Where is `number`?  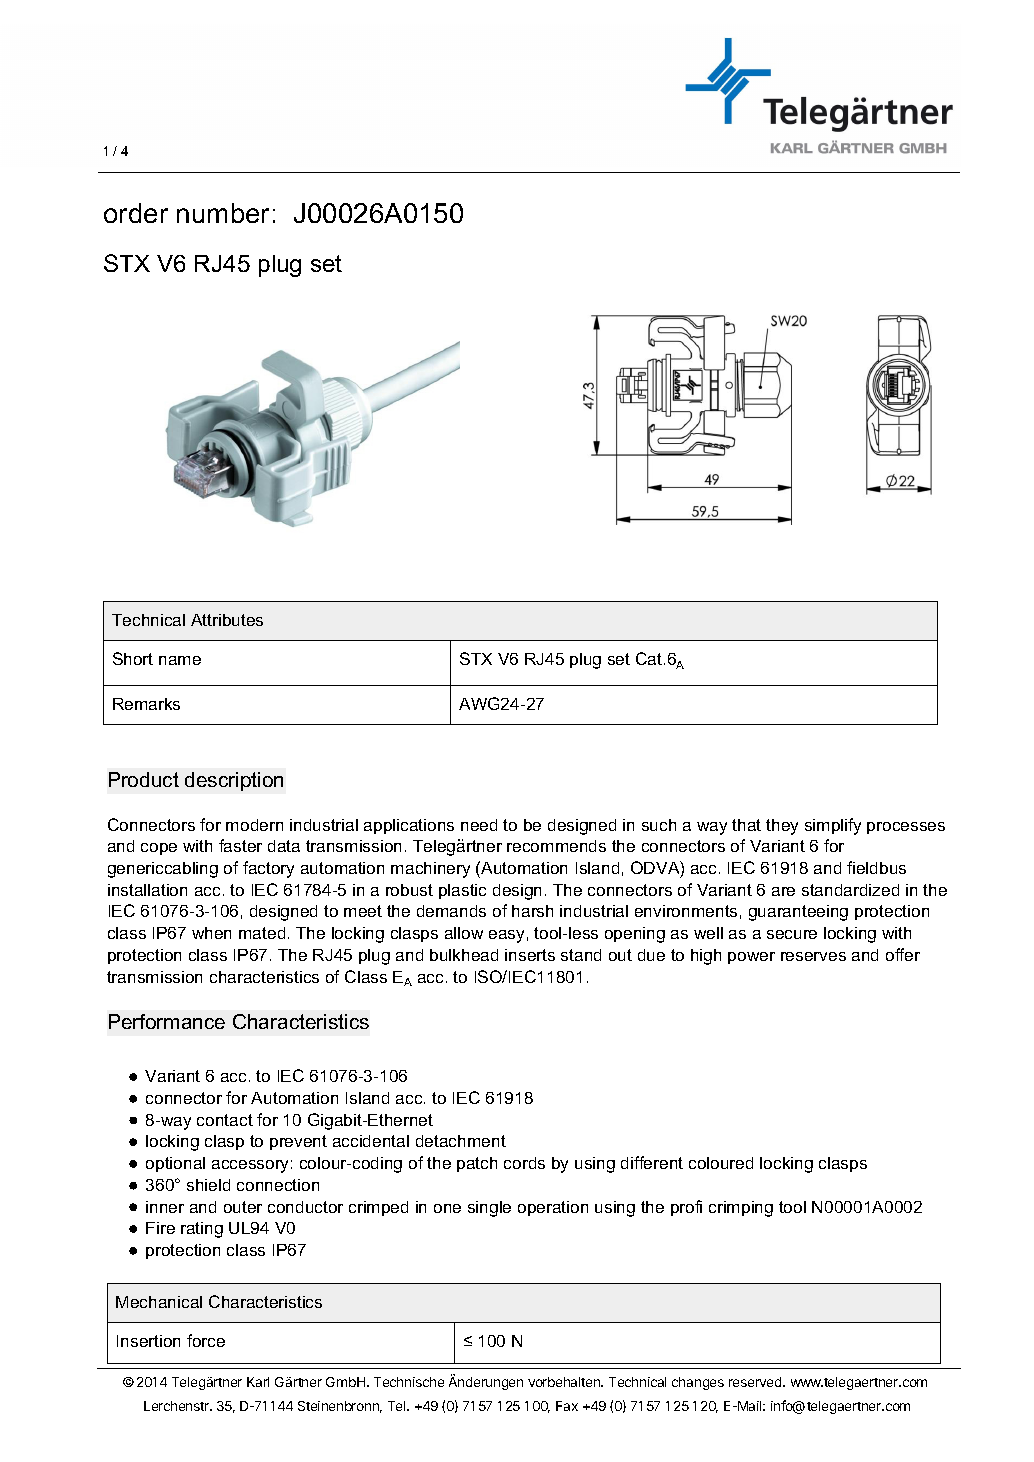
number is located at coordinates (223, 213).
